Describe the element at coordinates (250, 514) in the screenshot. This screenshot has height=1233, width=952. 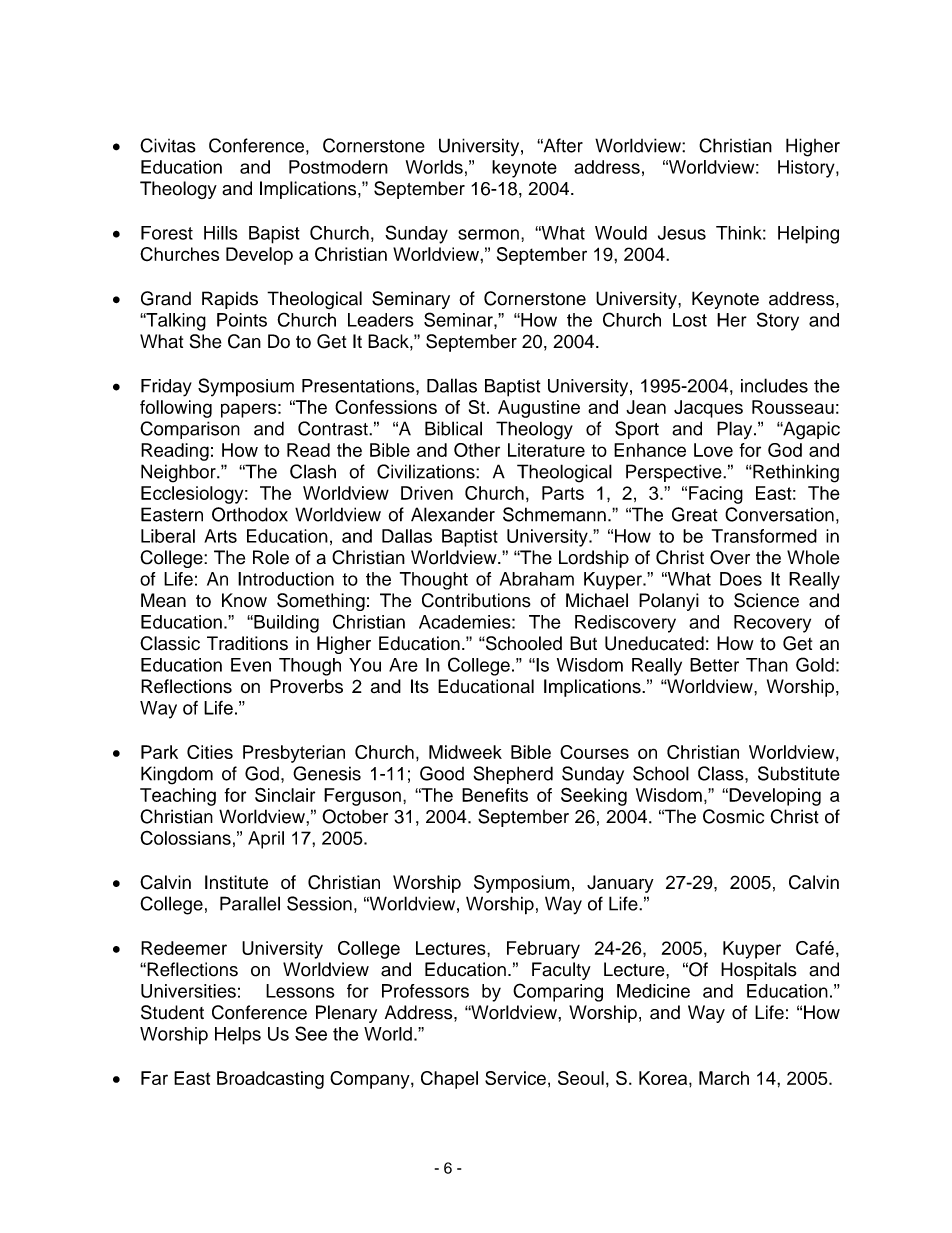
I see `Orthodox` at that location.
